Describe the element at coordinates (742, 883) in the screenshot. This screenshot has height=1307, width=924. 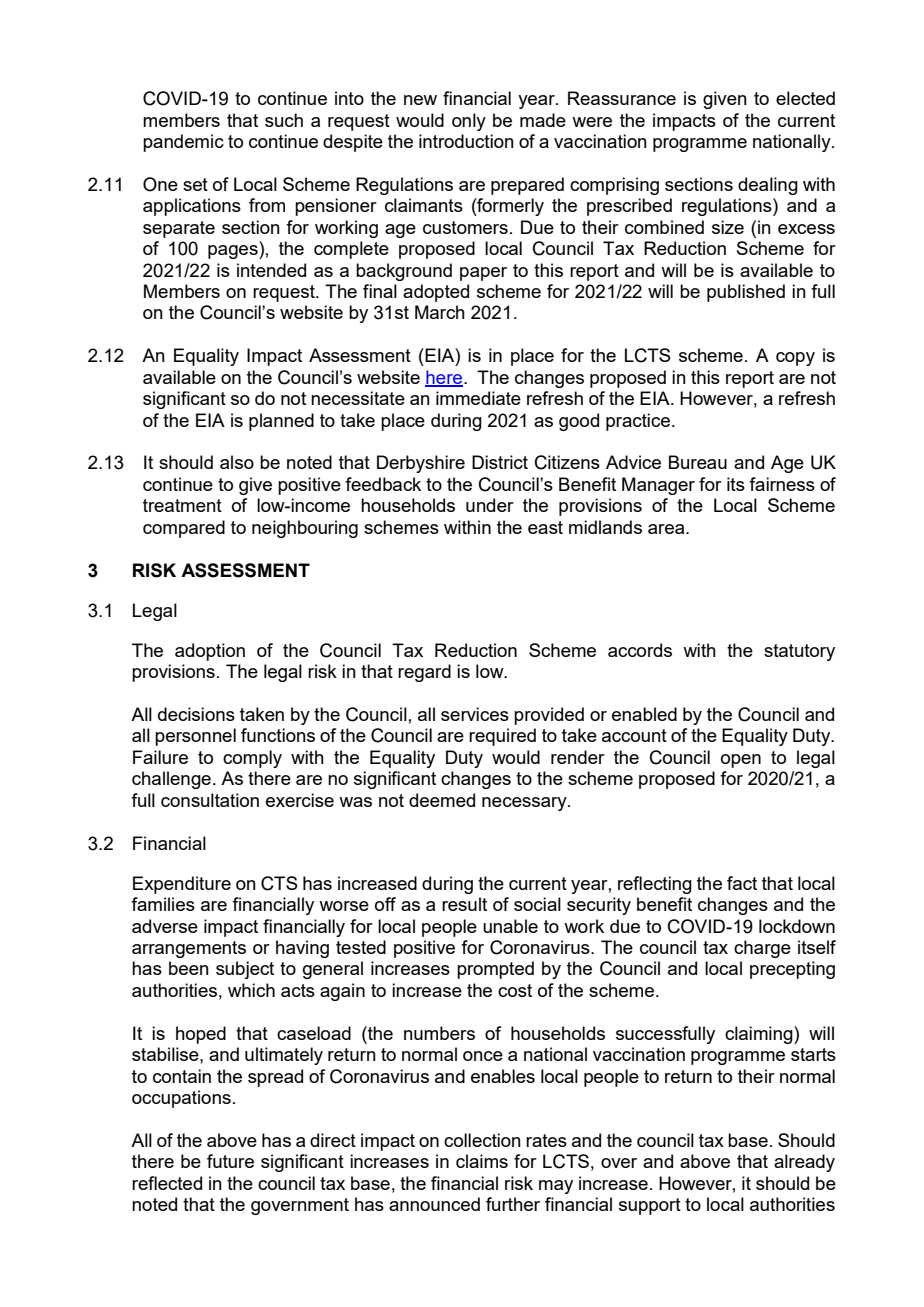
I see `fact` at that location.
